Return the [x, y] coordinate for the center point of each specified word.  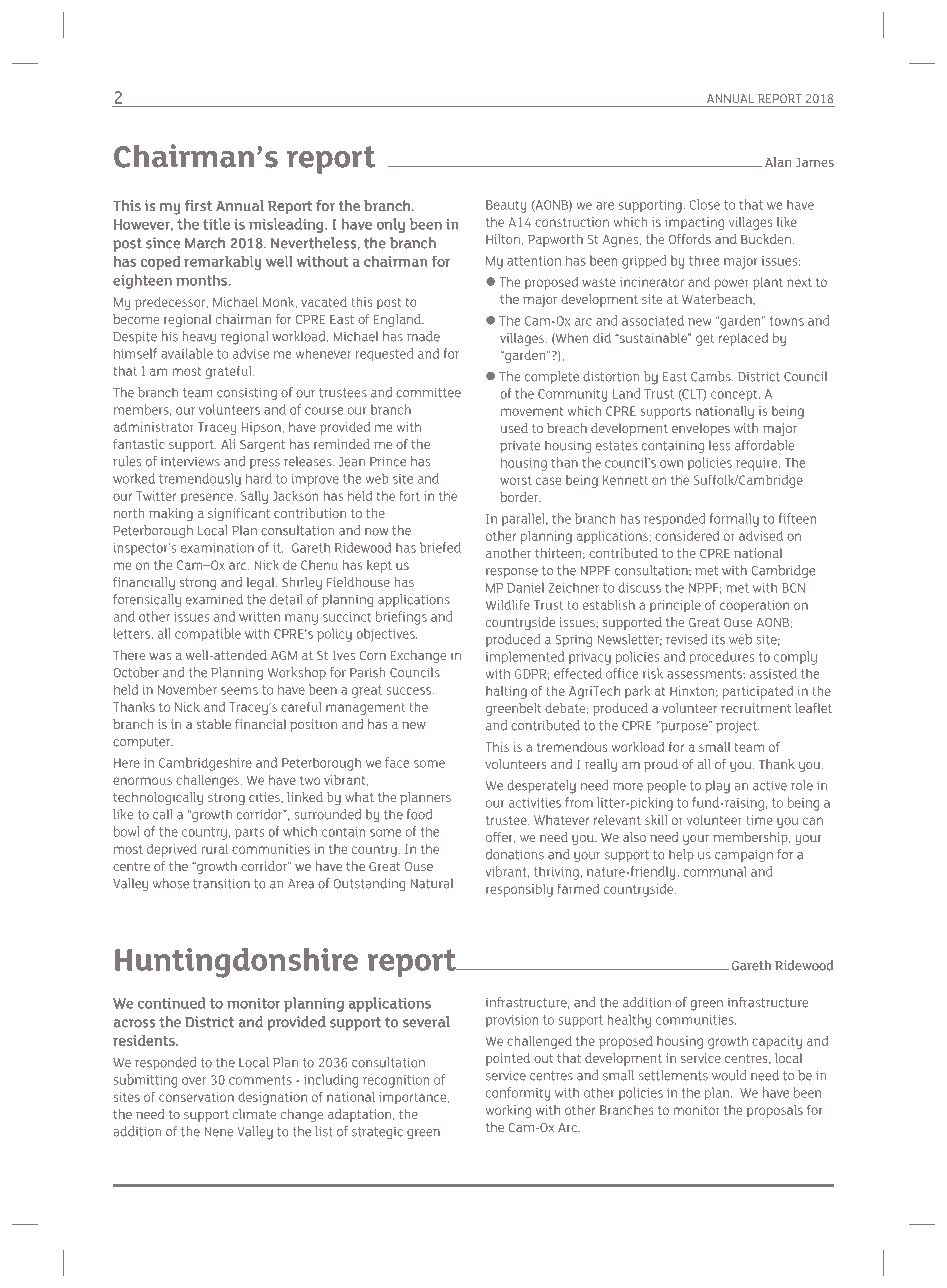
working [508, 1111]
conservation [196, 1097]
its [718, 640]
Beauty [506, 206]
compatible [208, 635]
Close [705, 204]
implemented [525, 658]
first [198, 205]
